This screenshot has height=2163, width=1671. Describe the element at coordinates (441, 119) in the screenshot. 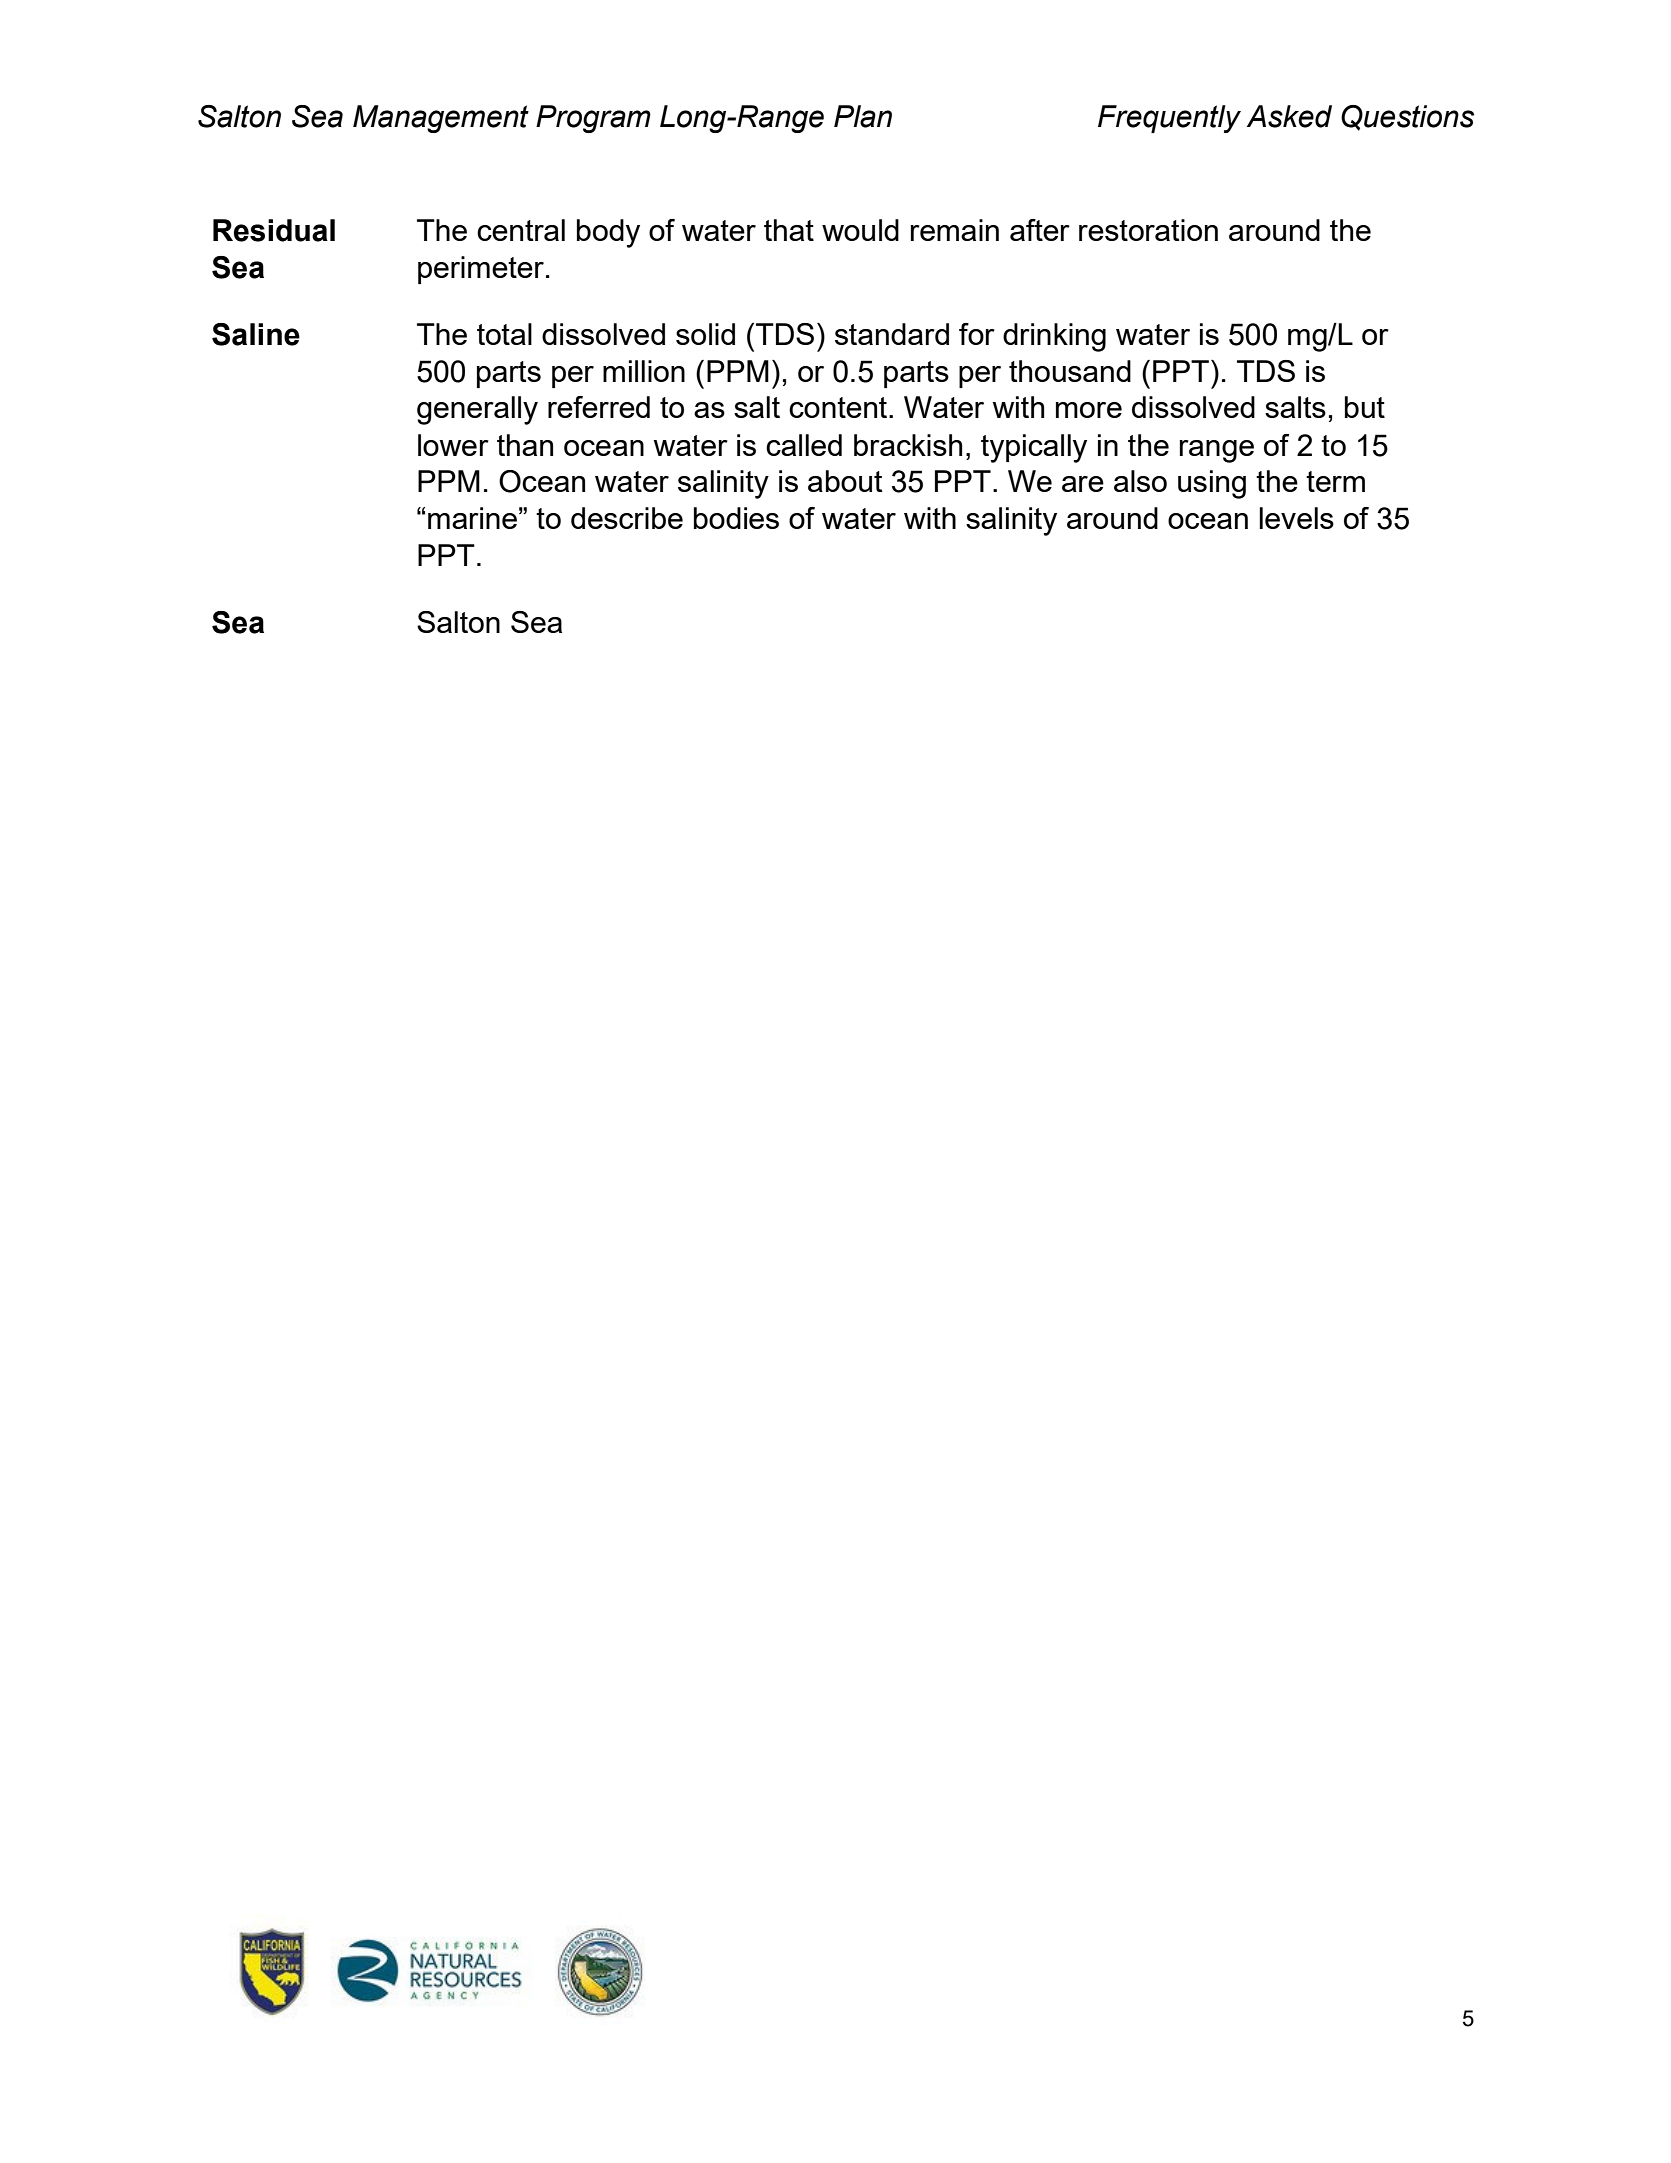

I see `Management` at that location.
